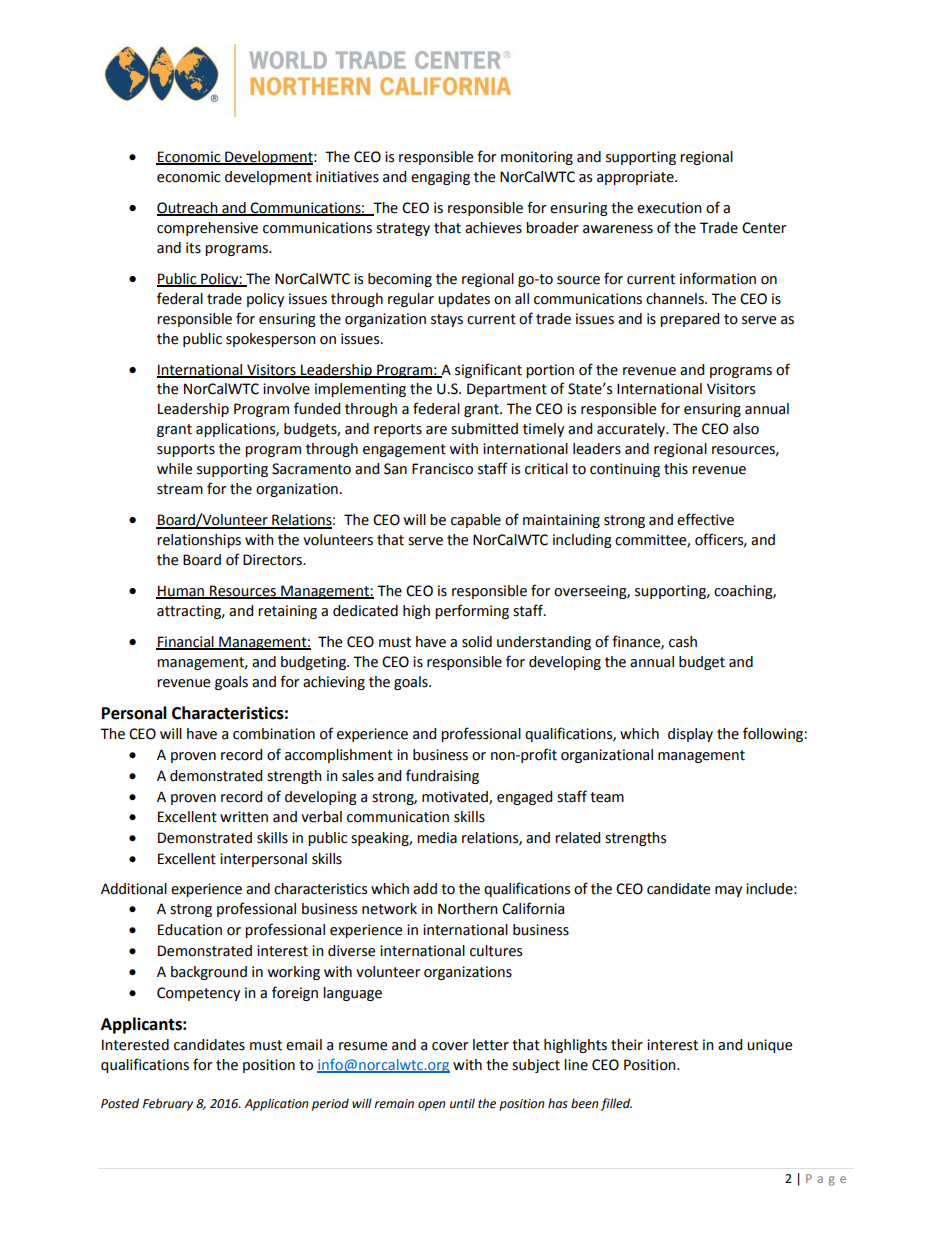 Image resolution: width=952 pixels, height=1233 pixels. I want to click on Financial, so click(186, 643).
